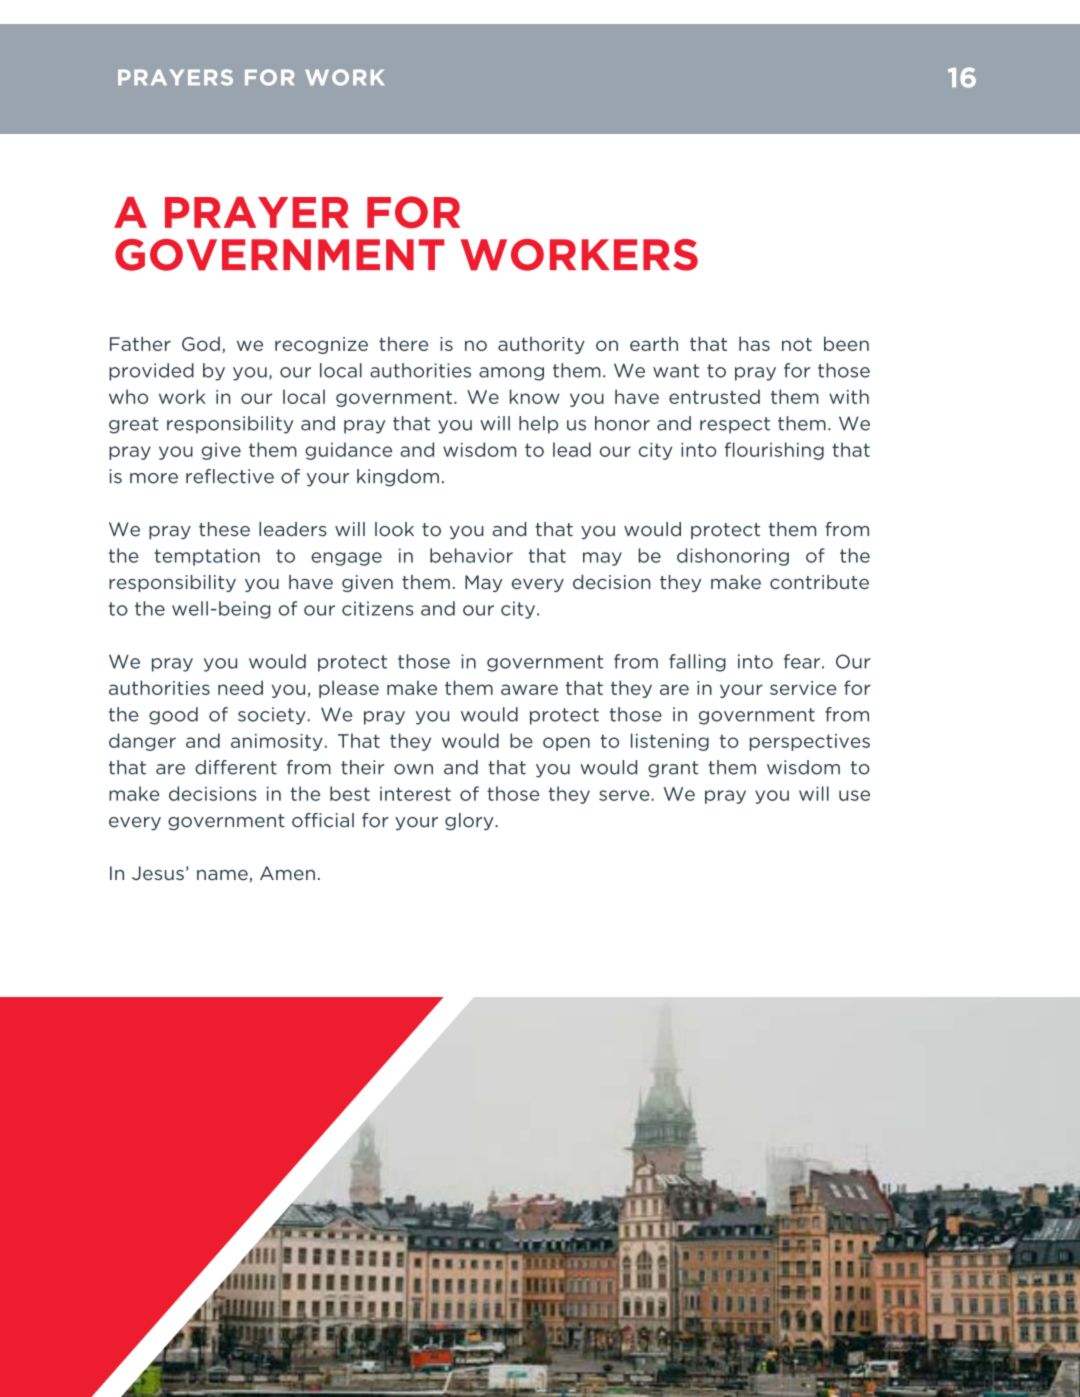 The height and width of the screenshot is (1397, 1080). What do you see at coordinates (529, 689) in the screenshot?
I see `aware` at bounding box center [529, 689].
